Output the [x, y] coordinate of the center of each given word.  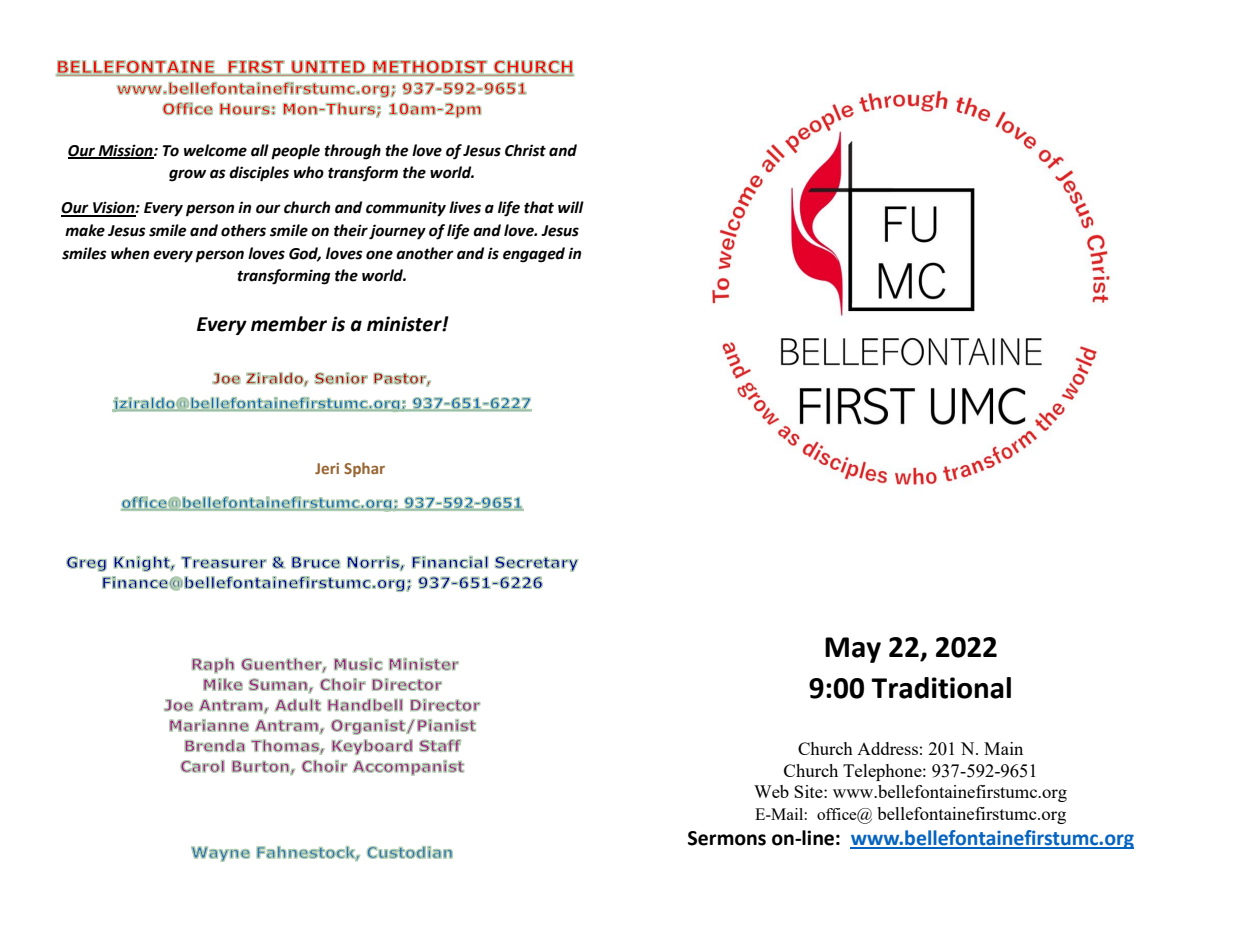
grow [187, 175]
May [853, 650]
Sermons [727, 838]
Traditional [941, 688]
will [571, 207]
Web [771, 791]
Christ [525, 150]
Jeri [327, 468]
